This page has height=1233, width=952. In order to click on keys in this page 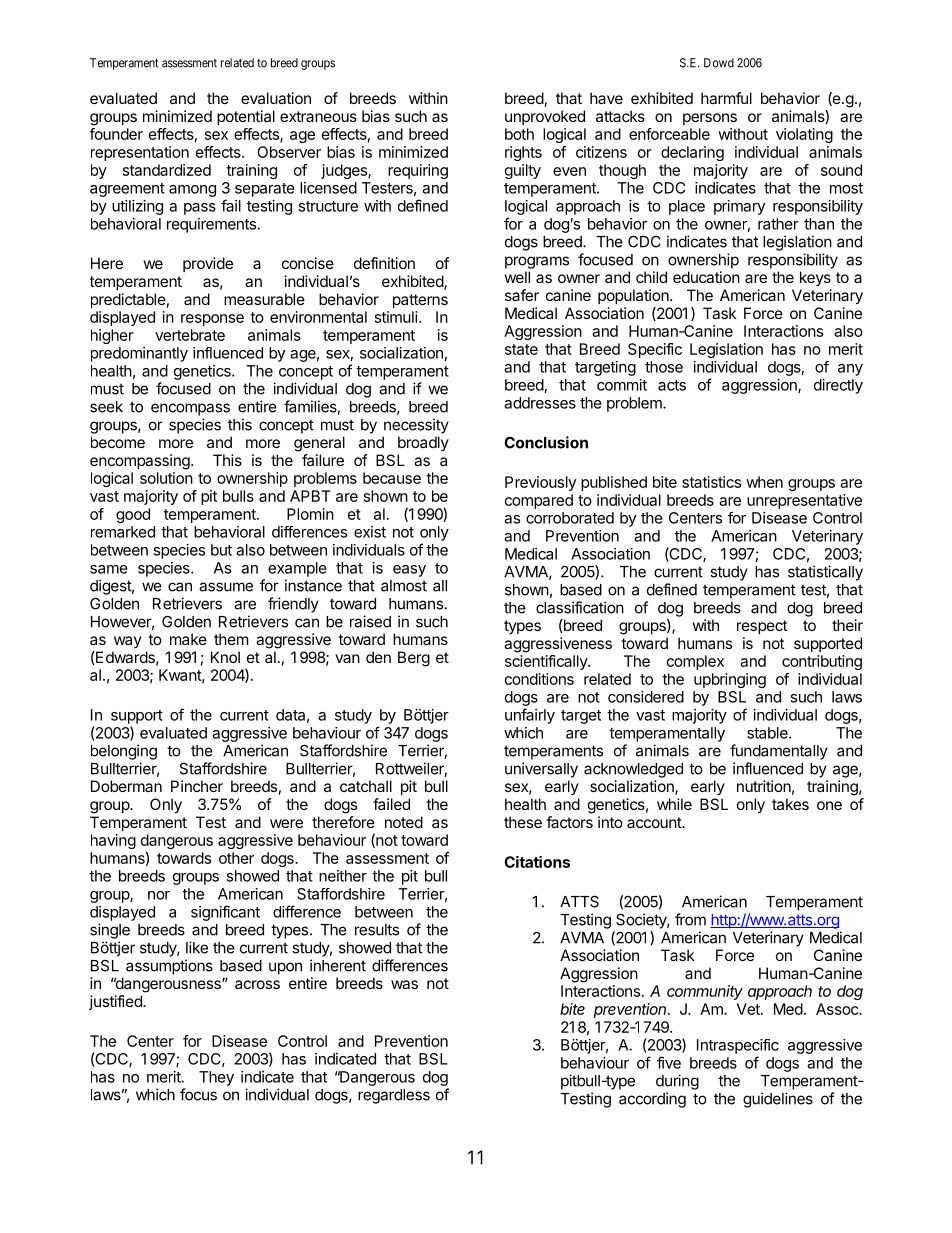, I will do `click(815, 278)`.
